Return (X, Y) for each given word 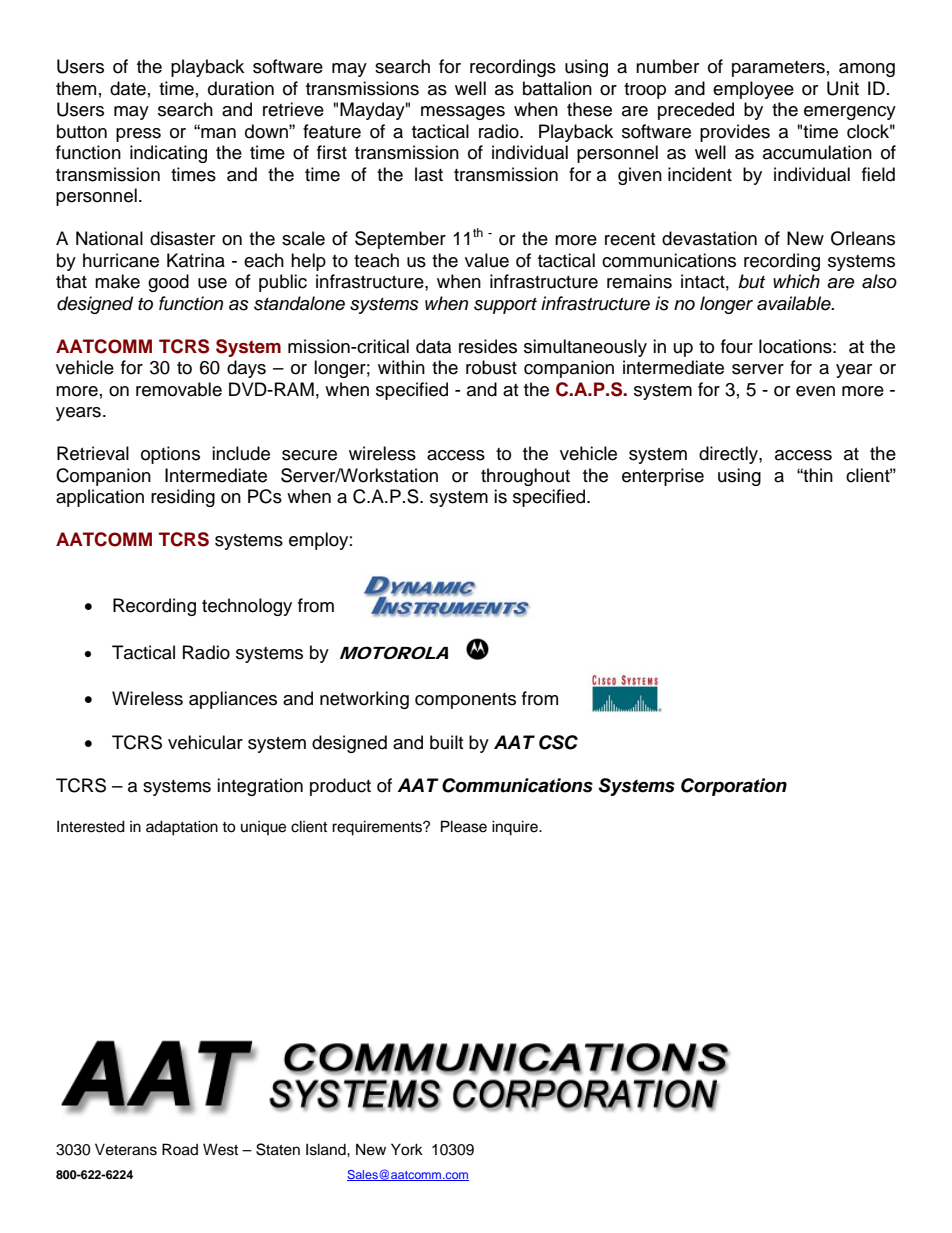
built (446, 742)
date (128, 88)
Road (180, 1149)
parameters (778, 69)
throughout (525, 477)
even (815, 391)
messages (463, 113)
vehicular (205, 742)
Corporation (734, 787)
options (170, 455)
